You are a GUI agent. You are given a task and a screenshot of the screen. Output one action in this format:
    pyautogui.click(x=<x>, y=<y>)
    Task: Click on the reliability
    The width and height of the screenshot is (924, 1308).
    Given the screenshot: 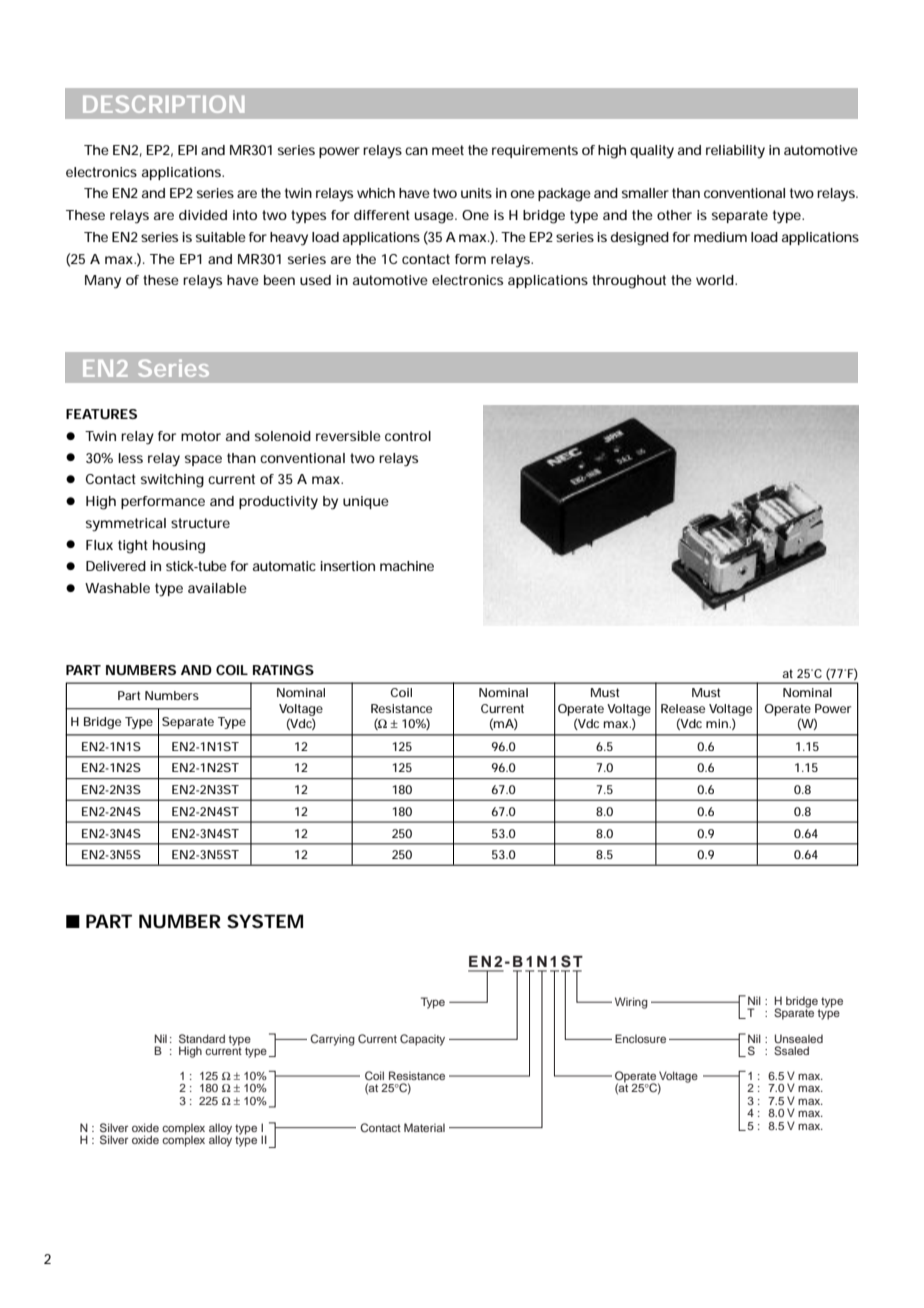 What is the action you would take?
    pyautogui.click(x=735, y=152)
